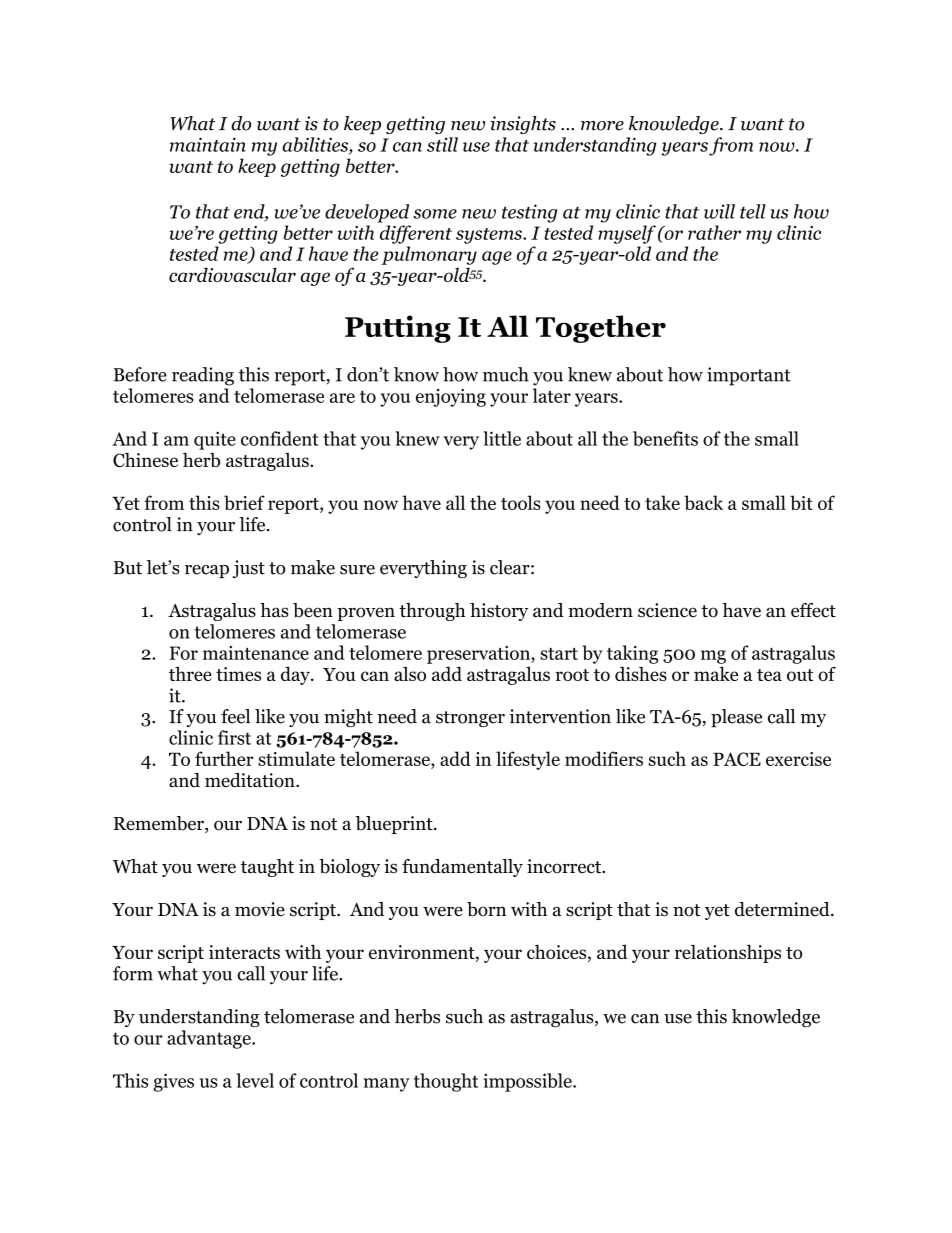 The height and width of the image is (1233, 952). Describe the element at coordinates (208, 144) in the image. I see `maintain` at that location.
